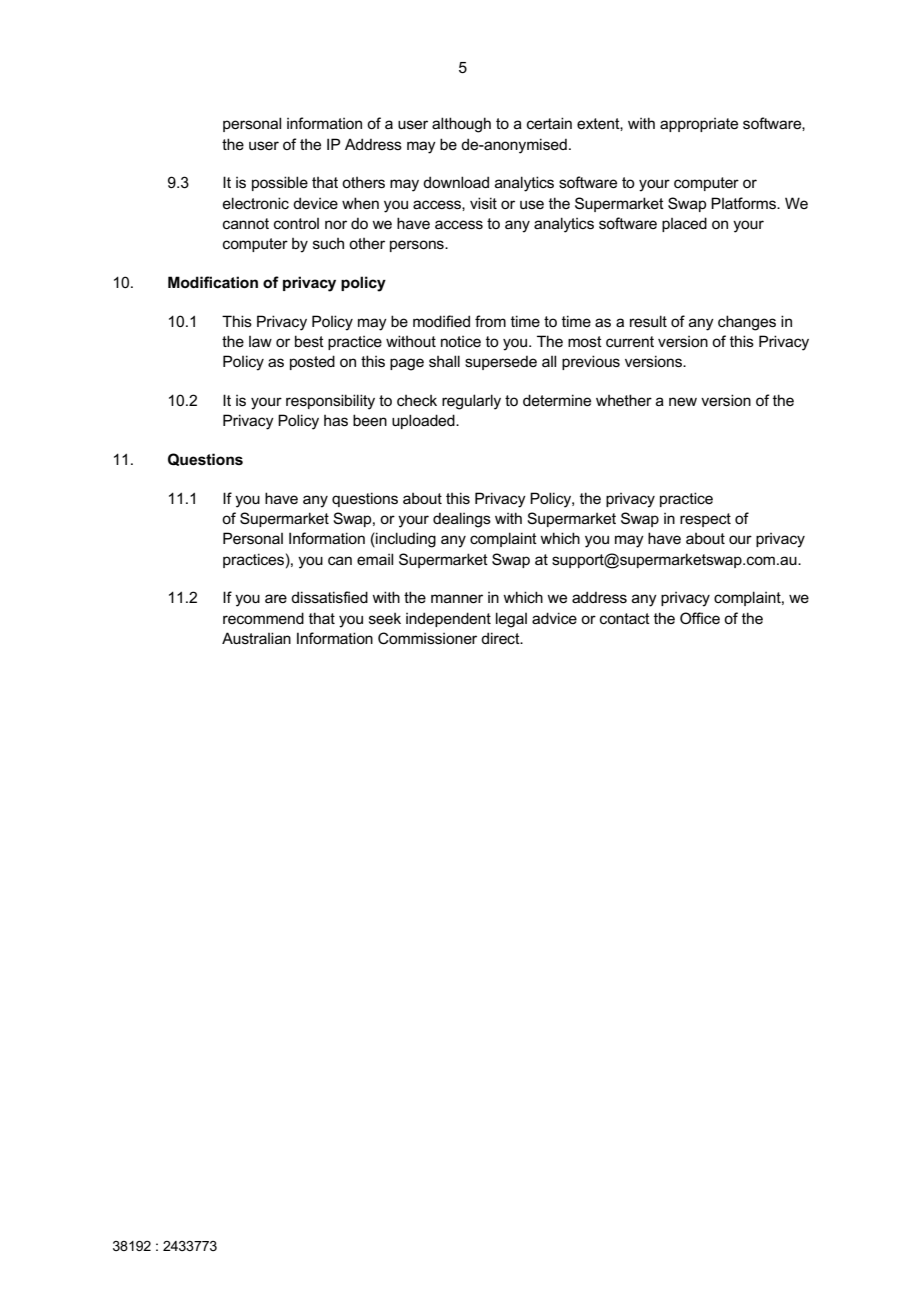 The width and height of the page is (924, 1308). What do you see at coordinates (705, 520) in the page?
I see `respect` at bounding box center [705, 520].
